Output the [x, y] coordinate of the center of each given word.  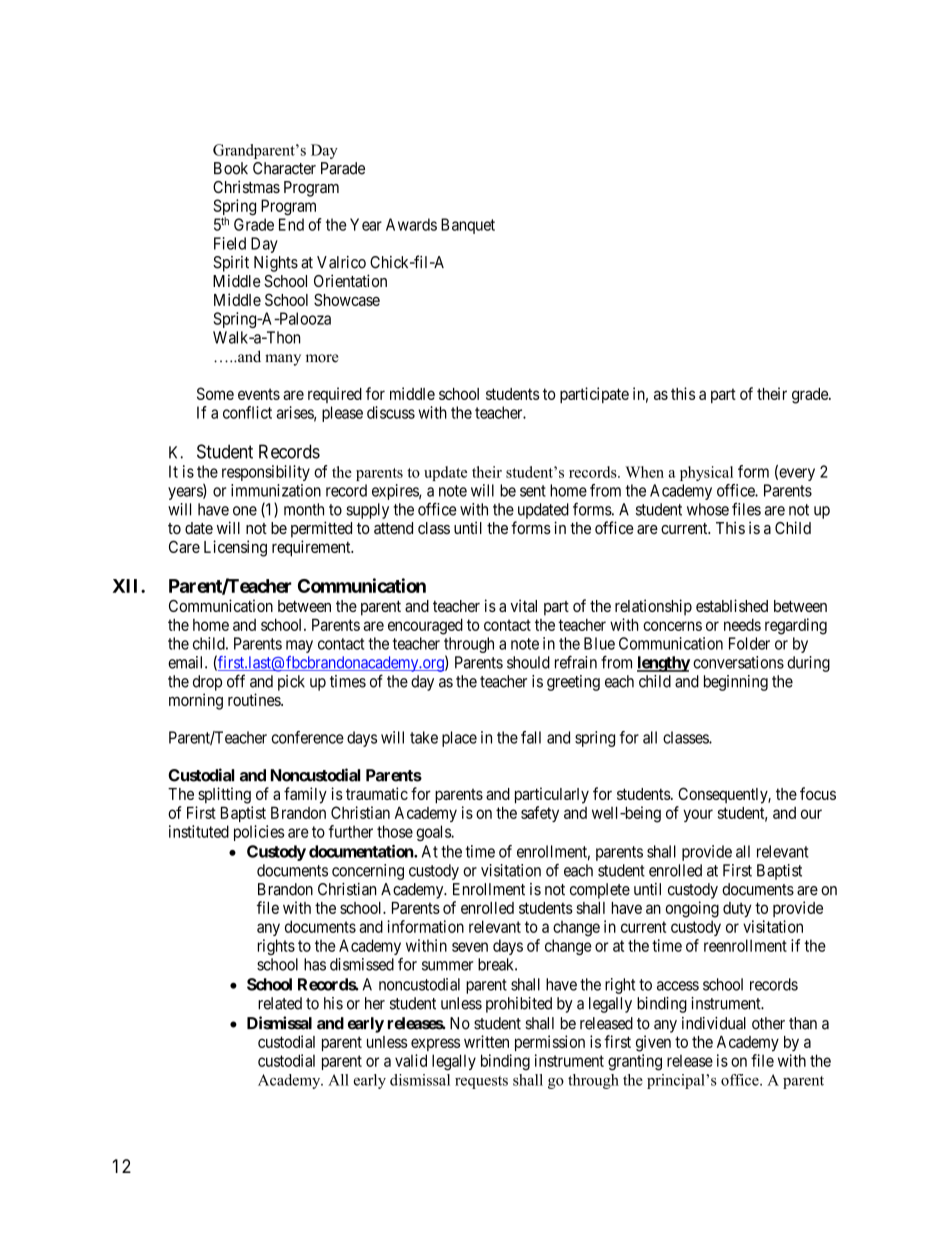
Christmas [246, 186]
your [698, 815]
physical [706, 473]
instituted [199, 831]
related [280, 1003]
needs [742, 624]
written [486, 1041]
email [187, 662]
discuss [391, 412]
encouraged [425, 626]
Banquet [468, 226]
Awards [411, 224]
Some [215, 393]
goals [434, 833]
